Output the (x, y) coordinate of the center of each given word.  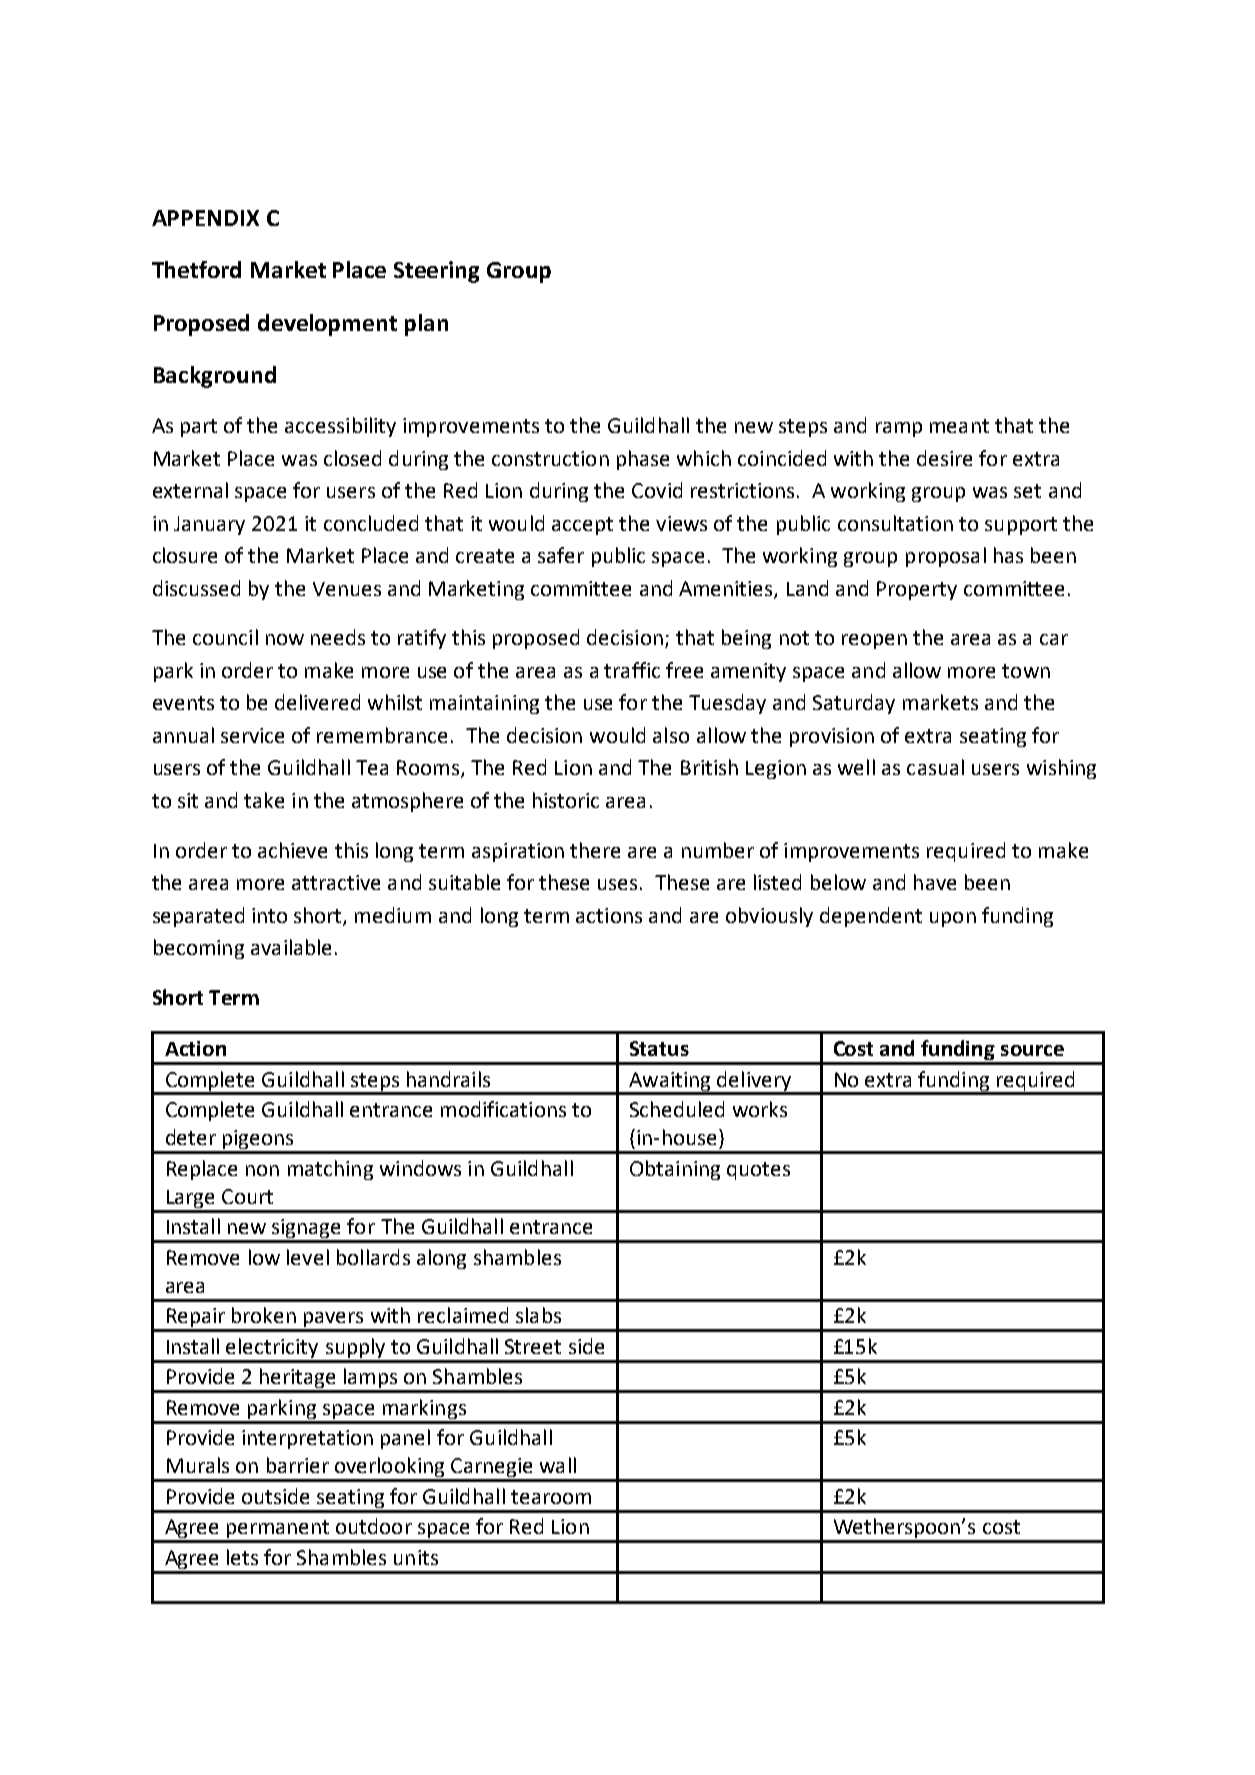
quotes (758, 1171)
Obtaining (675, 1170)
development (327, 325)
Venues (347, 589)
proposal (946, 557)
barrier (298, 1465)
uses (617, 884)
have (935, 882)
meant (959, 426)
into (269, 915)
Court (247, 1196)
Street (533, 1346)
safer (561, 555)
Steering (436, 272)
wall (558, 1465)
